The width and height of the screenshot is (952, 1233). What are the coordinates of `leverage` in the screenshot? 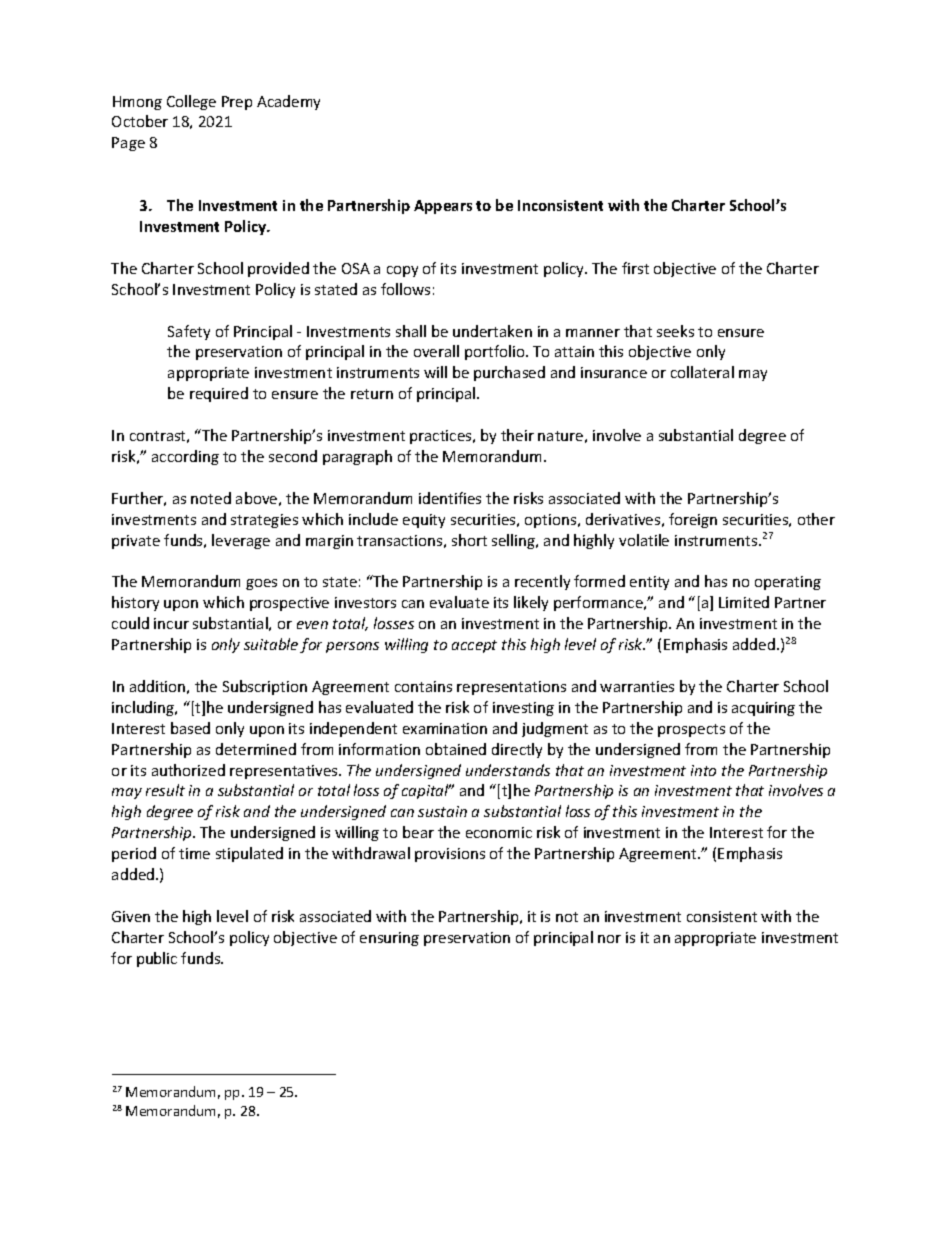 It's located at (241, 541).
